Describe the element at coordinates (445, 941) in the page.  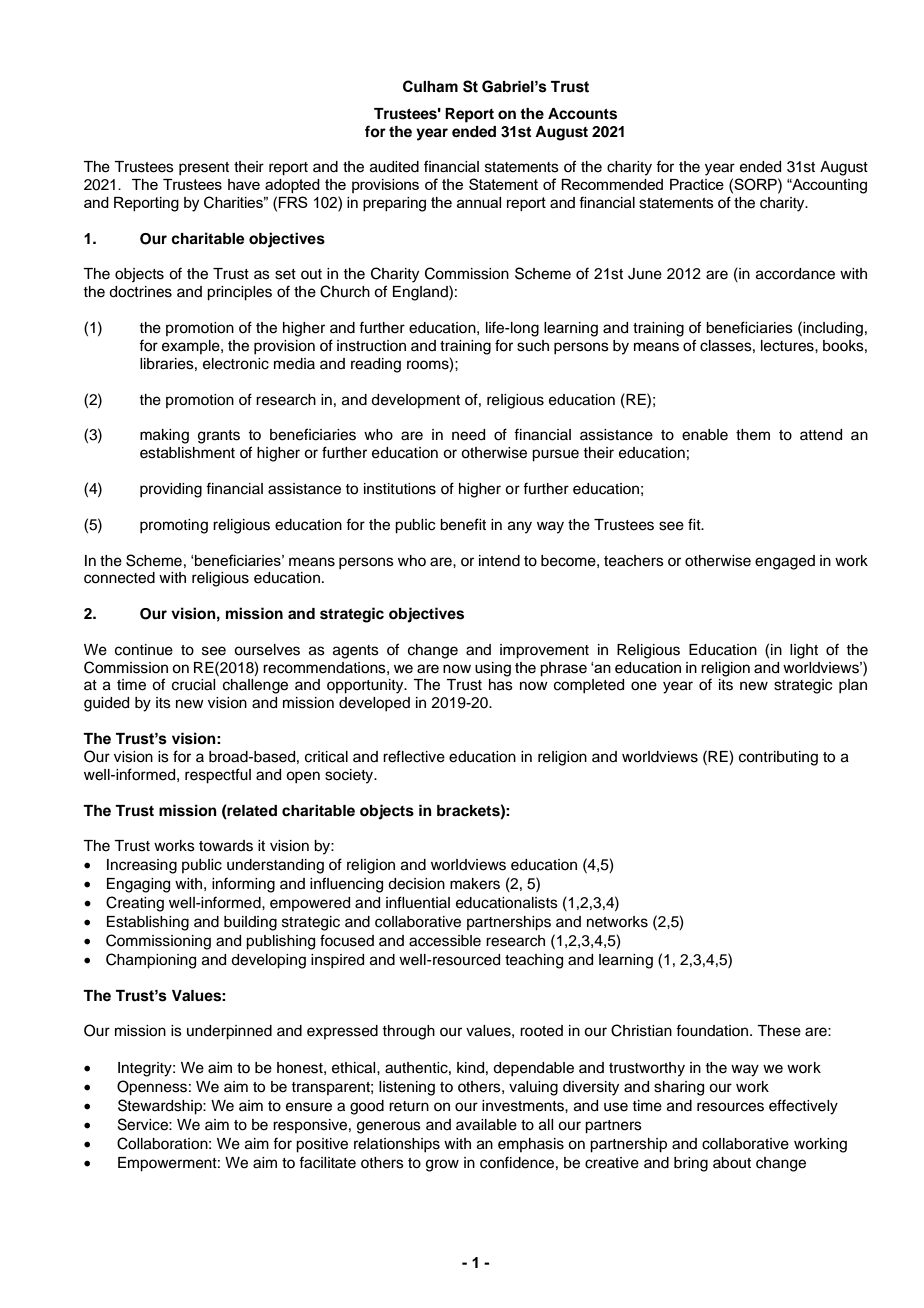
I see `accessible` at that location.
